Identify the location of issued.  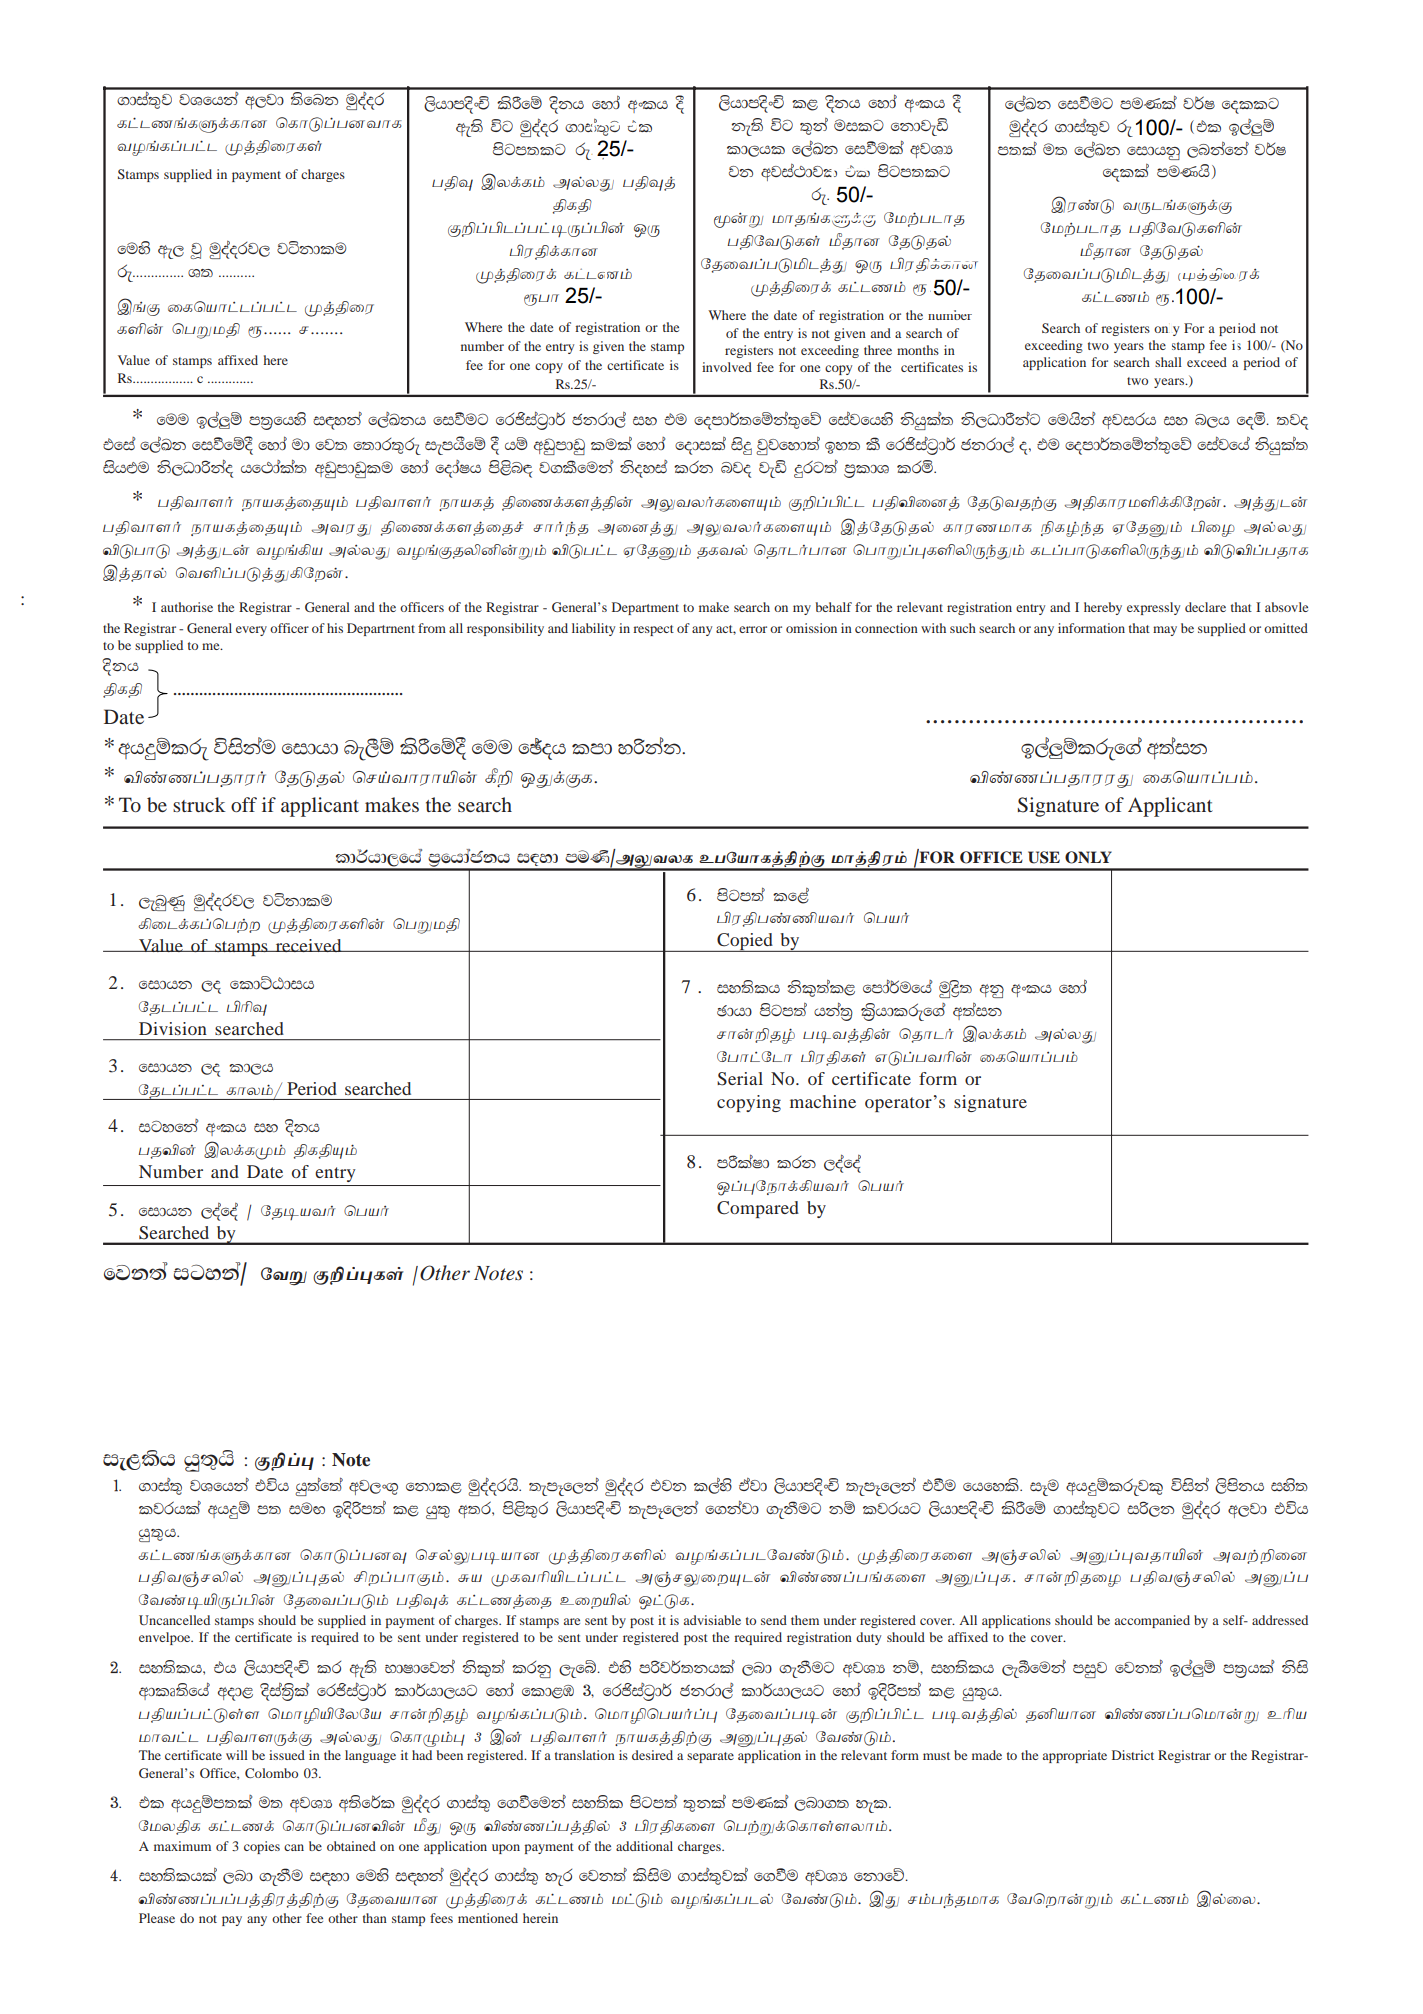
(287, 1755).
